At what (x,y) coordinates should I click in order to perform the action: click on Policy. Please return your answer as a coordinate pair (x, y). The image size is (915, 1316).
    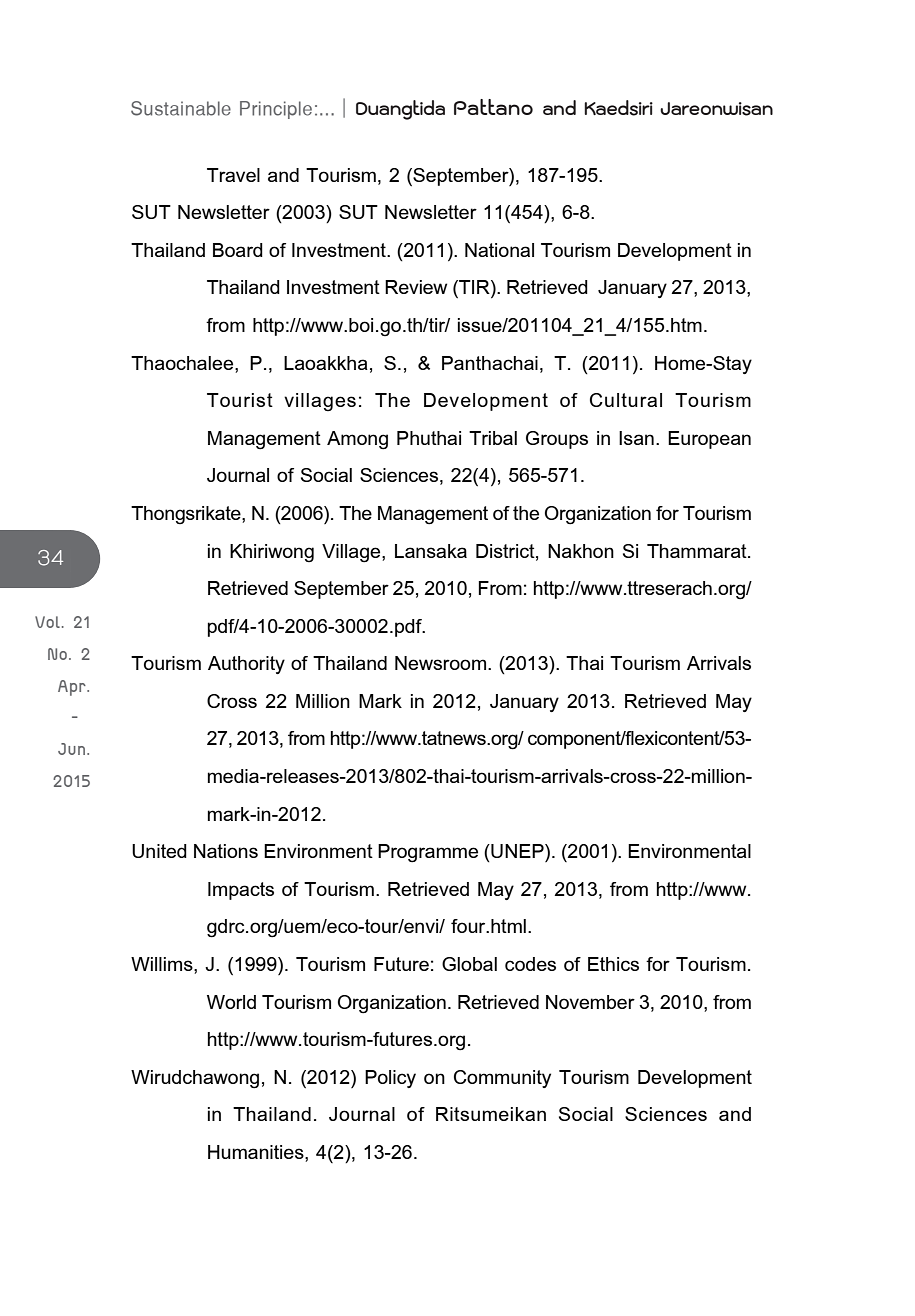
    Looking at the image, I should click on (390, 1079).
